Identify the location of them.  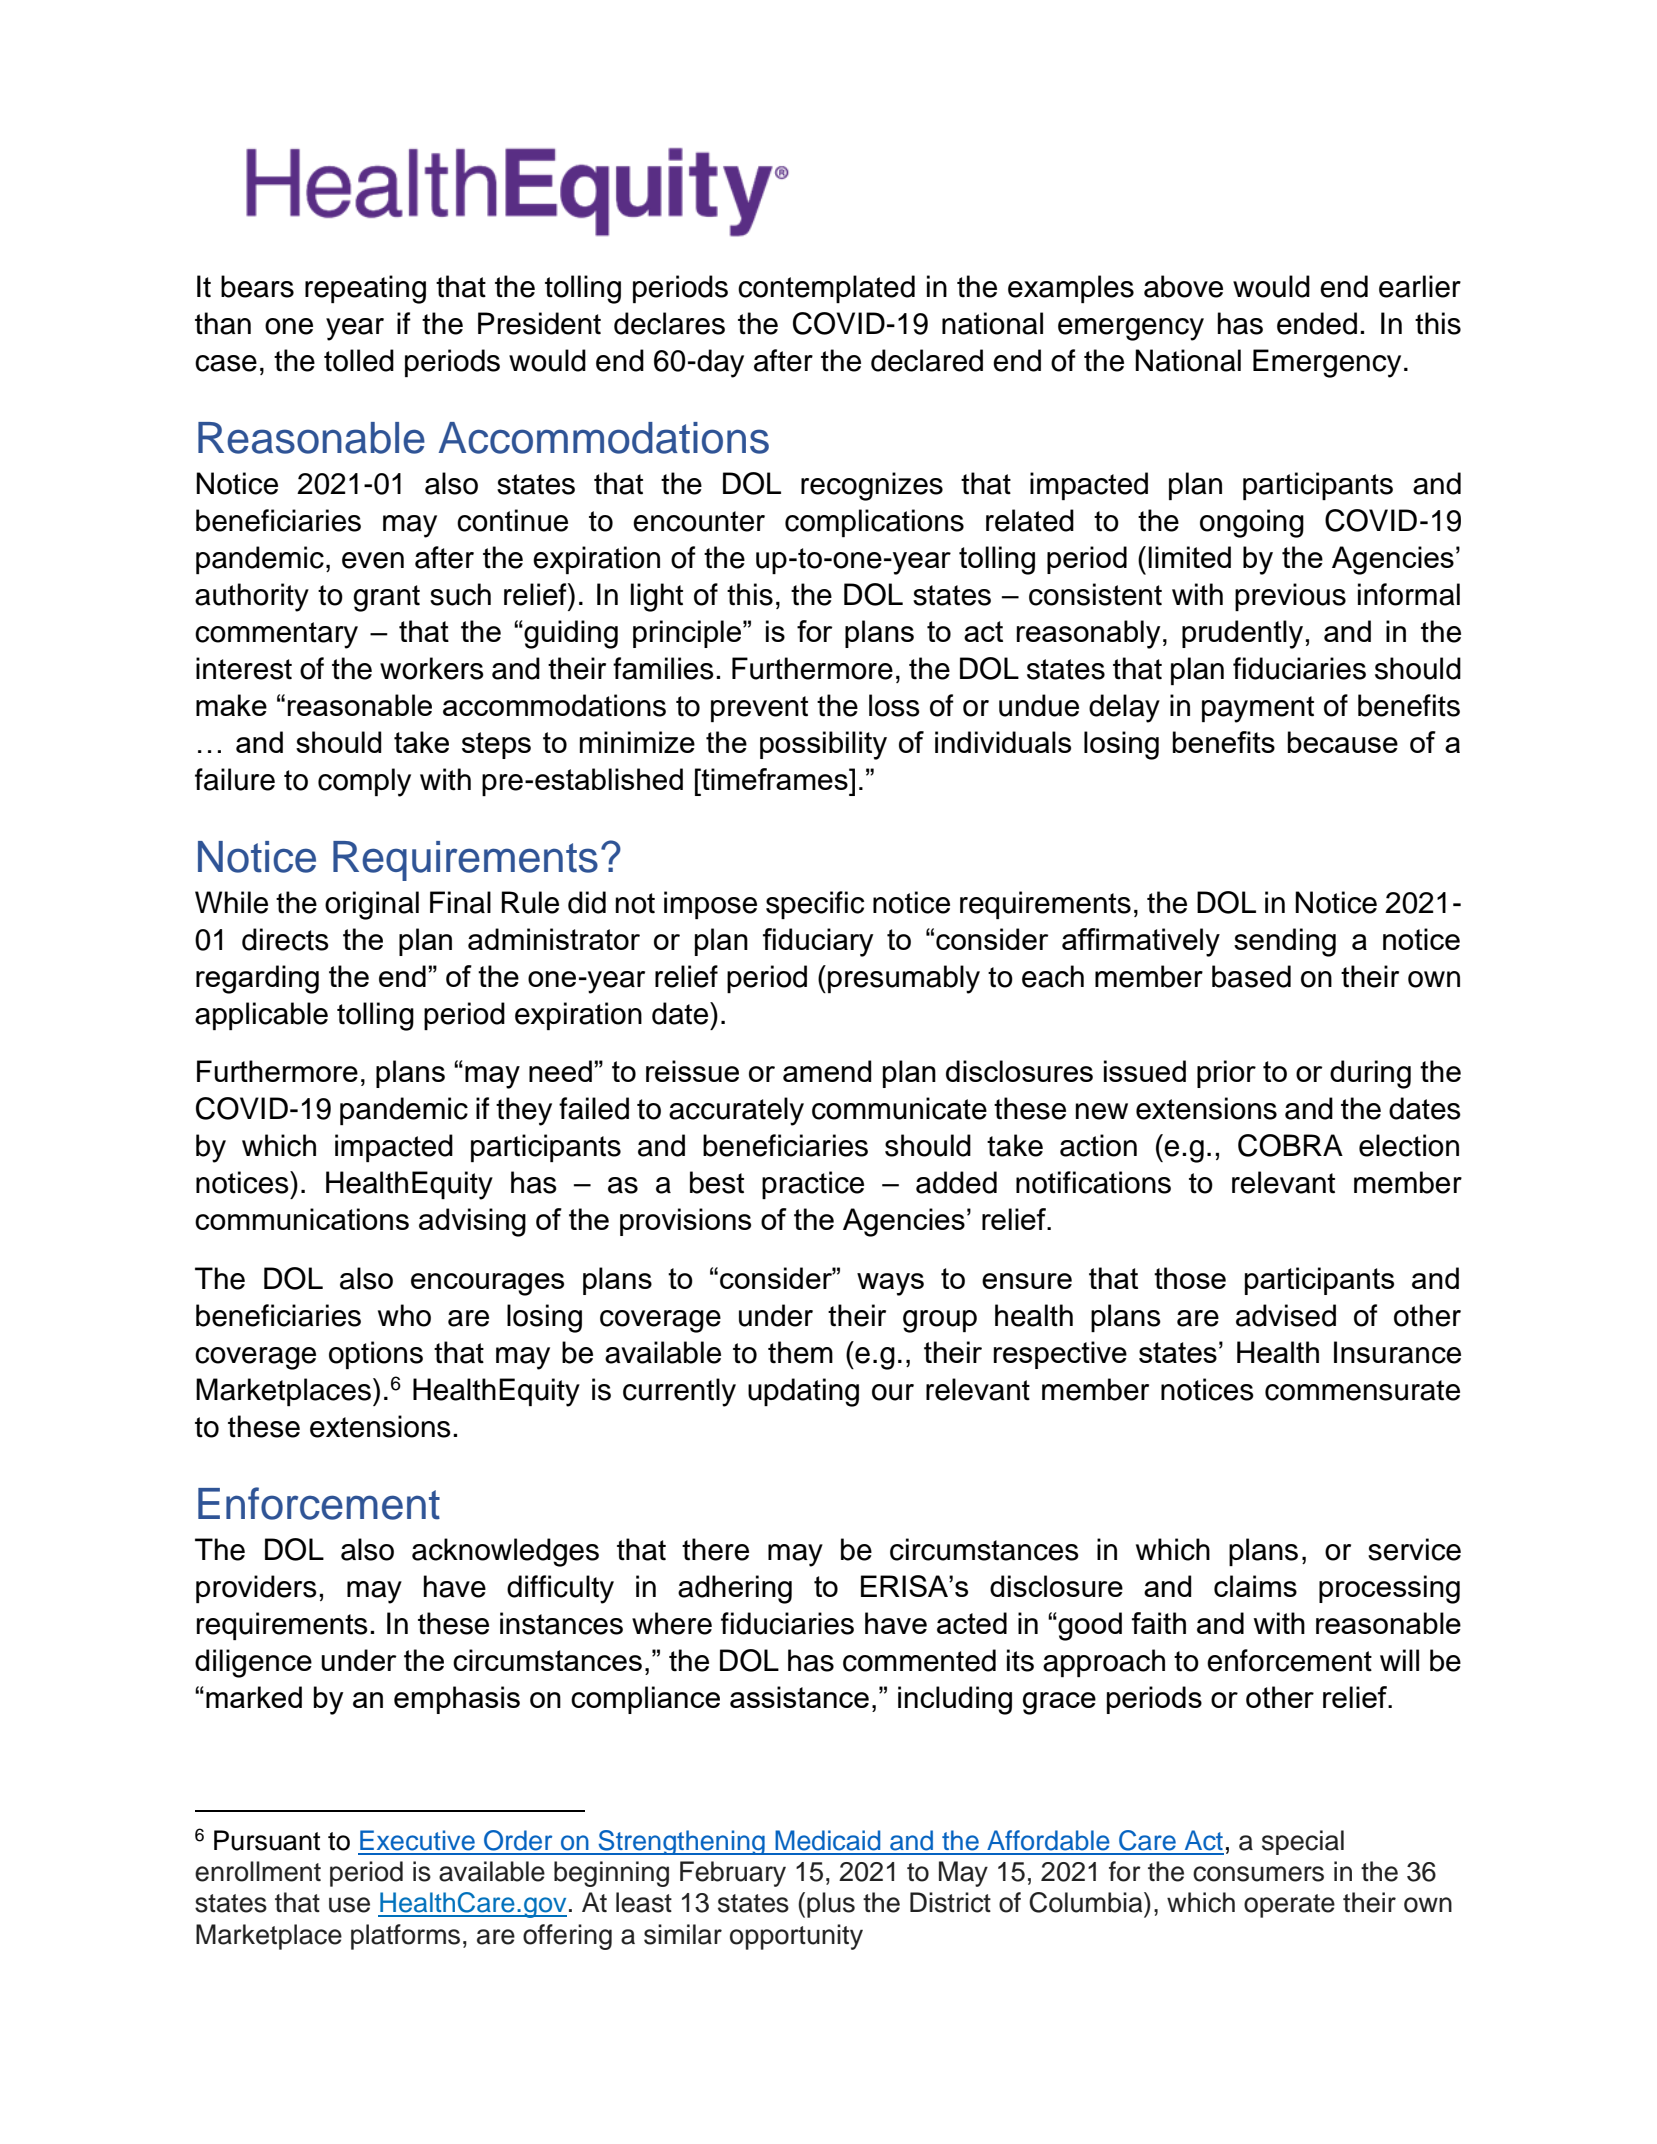
(800, 1352).
